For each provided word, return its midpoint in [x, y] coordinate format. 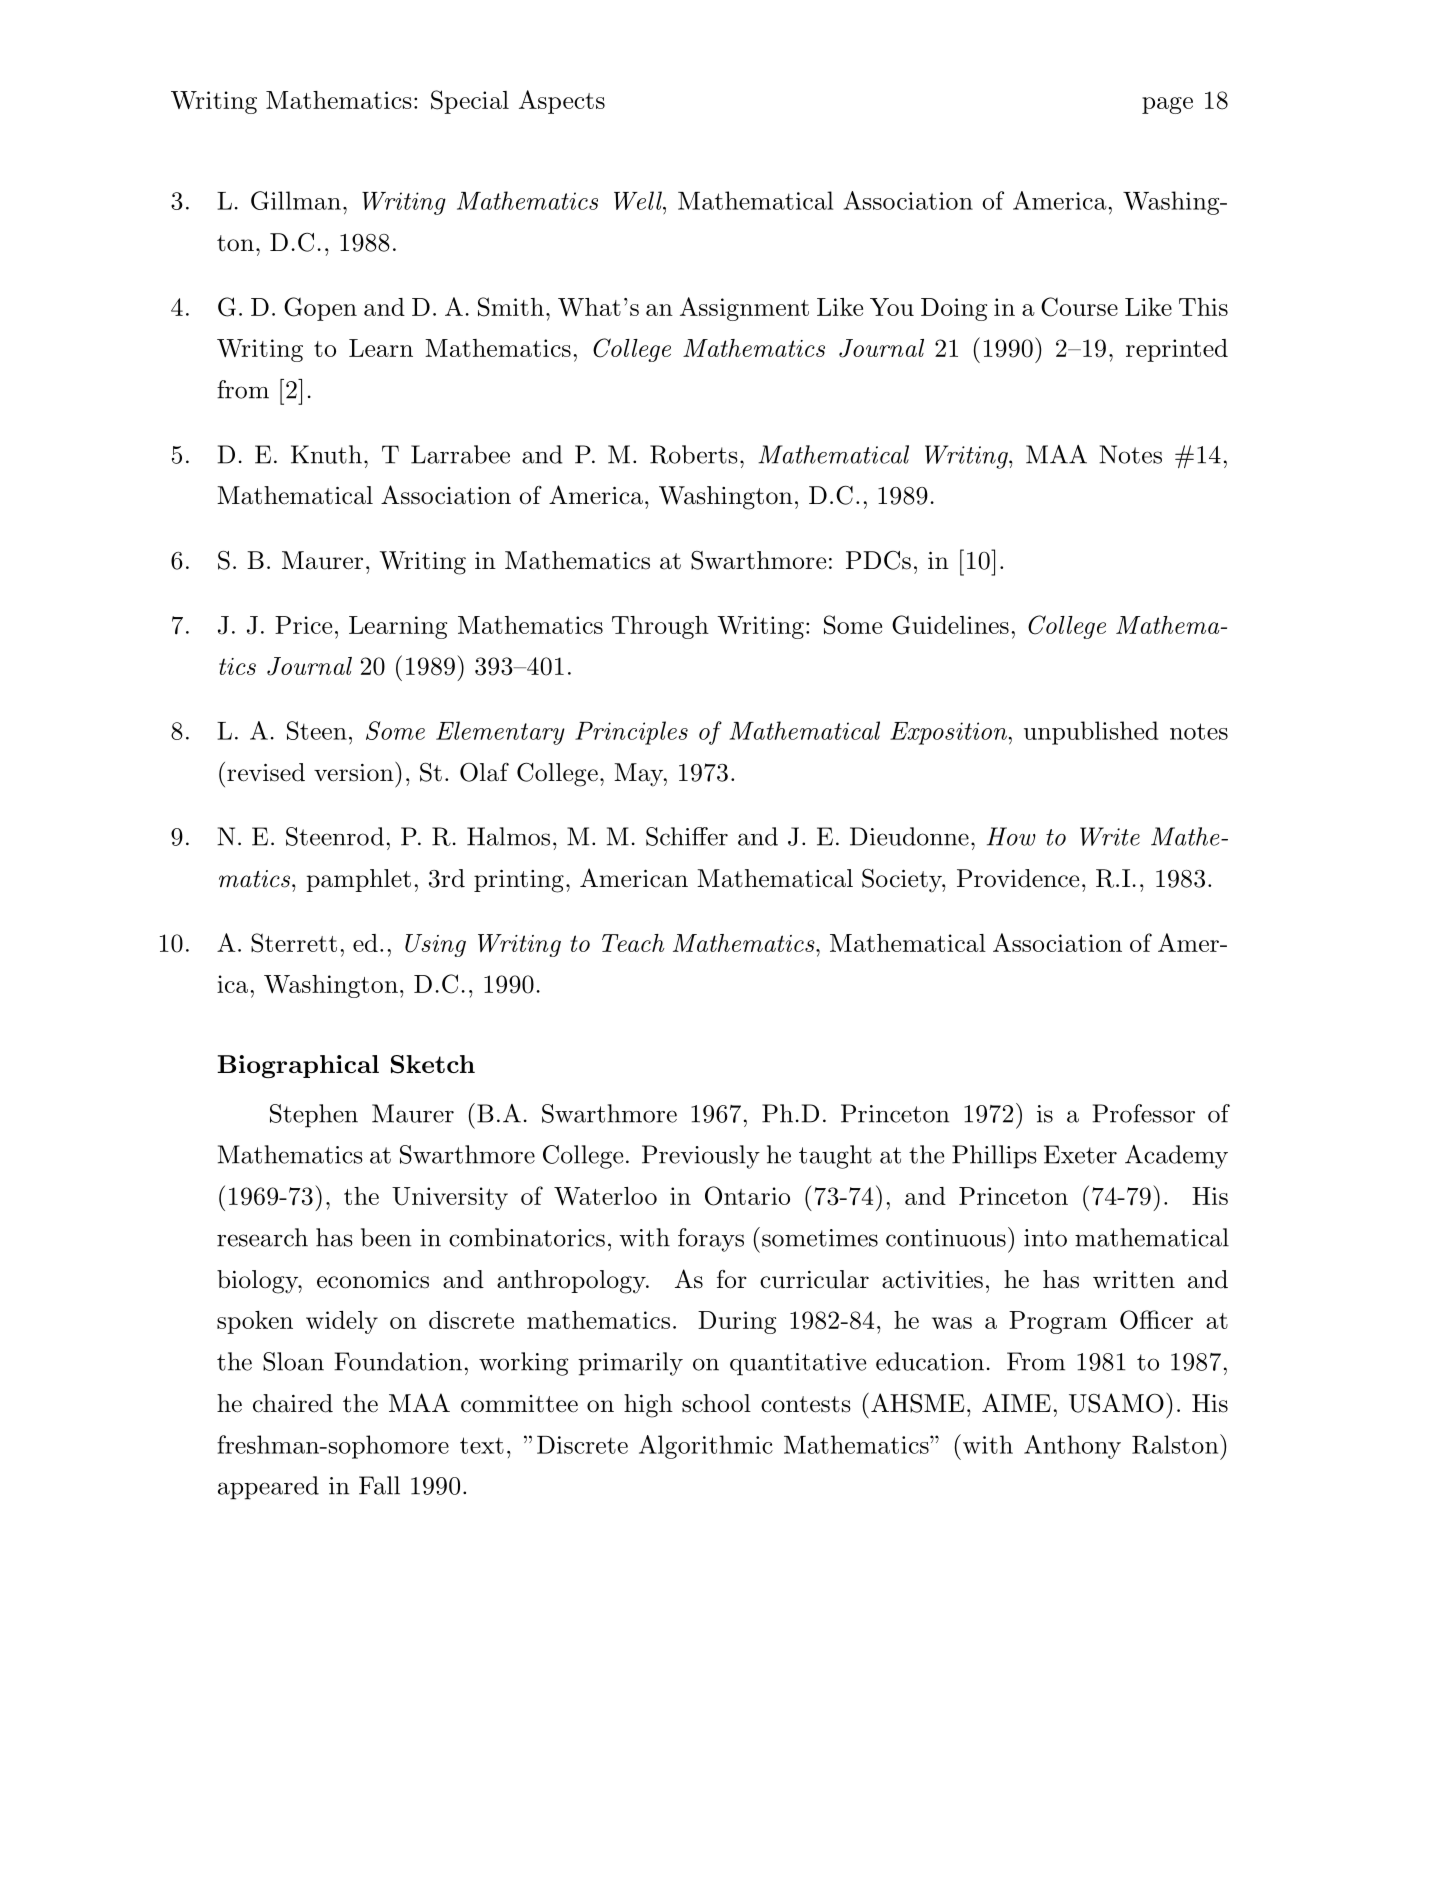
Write [1110, 836]
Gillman [296, 200]
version [355, 772]
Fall [379, 1485]
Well [639, 200]
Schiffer [687, 836]
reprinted [1177, 350]
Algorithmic [706, 1447]
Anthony [1072, 1447]
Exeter [1080, 1154]
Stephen [314, 1116]
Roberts [694, 454]
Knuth [326, 454]
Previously [701, 1157]
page [1167, 105]
